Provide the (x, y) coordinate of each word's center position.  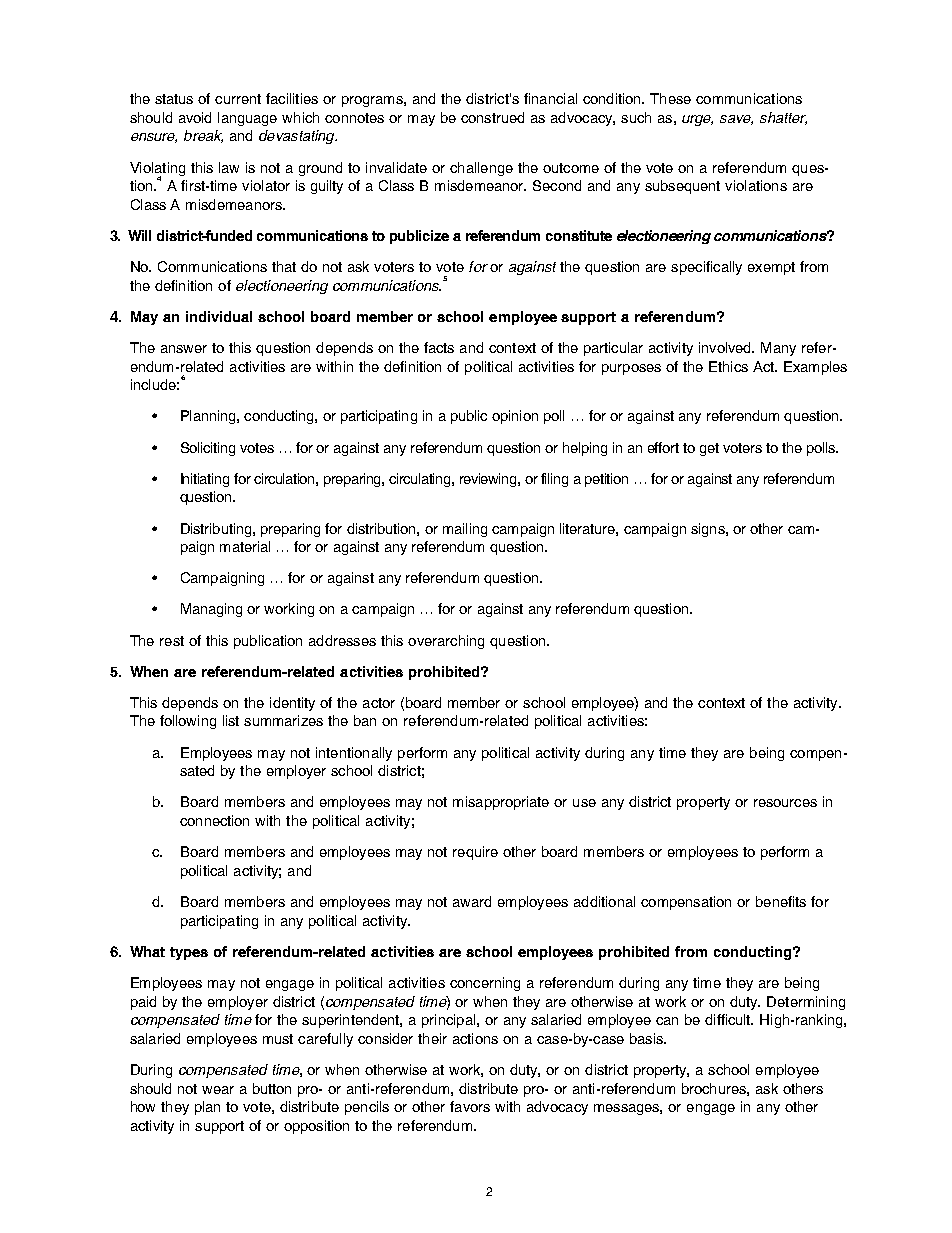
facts (439, 347)
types (189, 953)
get (709, 449)
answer (184, 349)
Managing (211, 610)
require (475, 853)
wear (218, 1090)
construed (492, 117)
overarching (446, 642)
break (203, 136)
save (736, 120)
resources (785, 803)
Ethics (728, 366)
